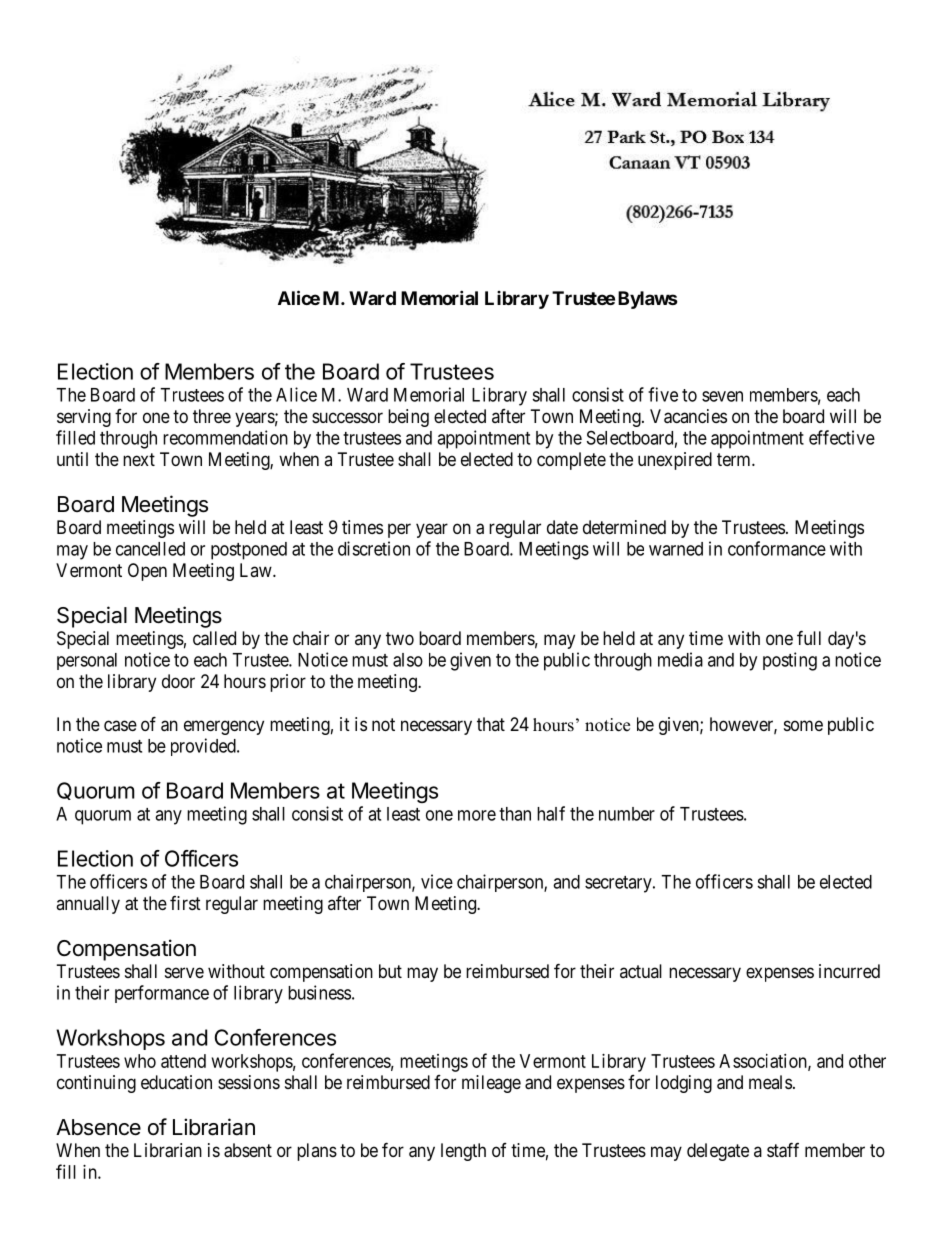 The height and width of the document is (1233, 952). I want to click on being, so click(408, 418).
